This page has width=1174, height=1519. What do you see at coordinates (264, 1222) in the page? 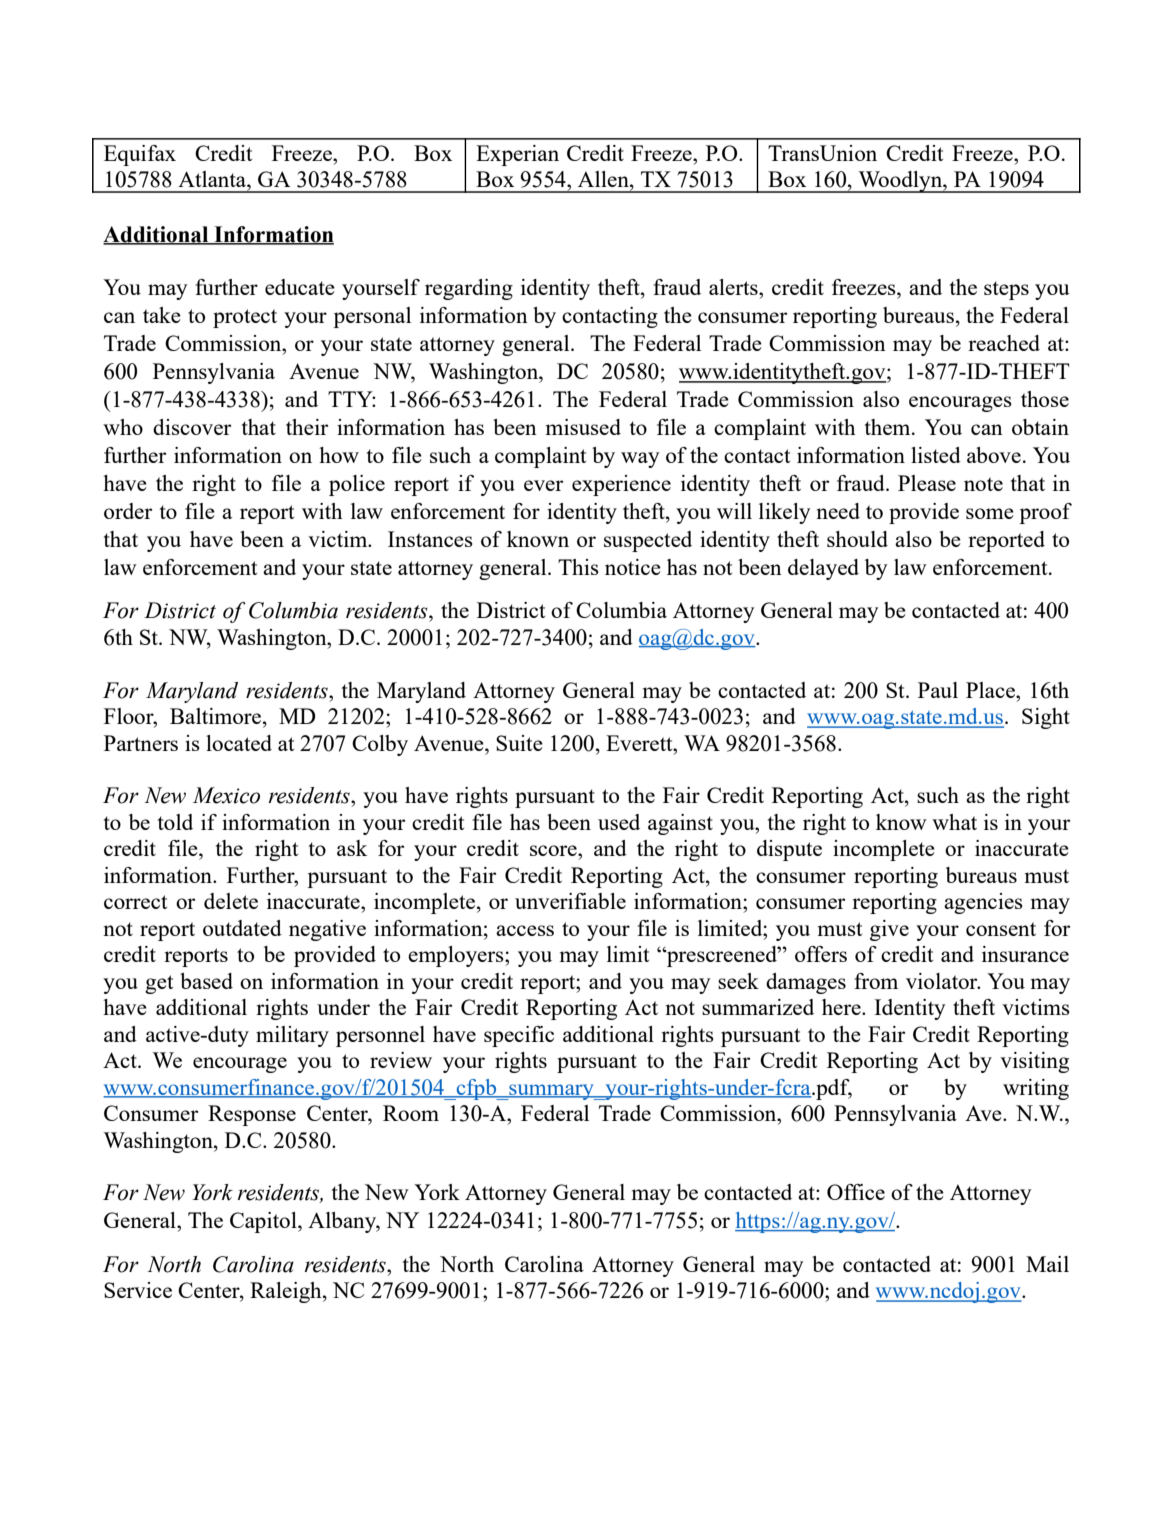
I see `Capitol` at bounding box center [264, 1222].
